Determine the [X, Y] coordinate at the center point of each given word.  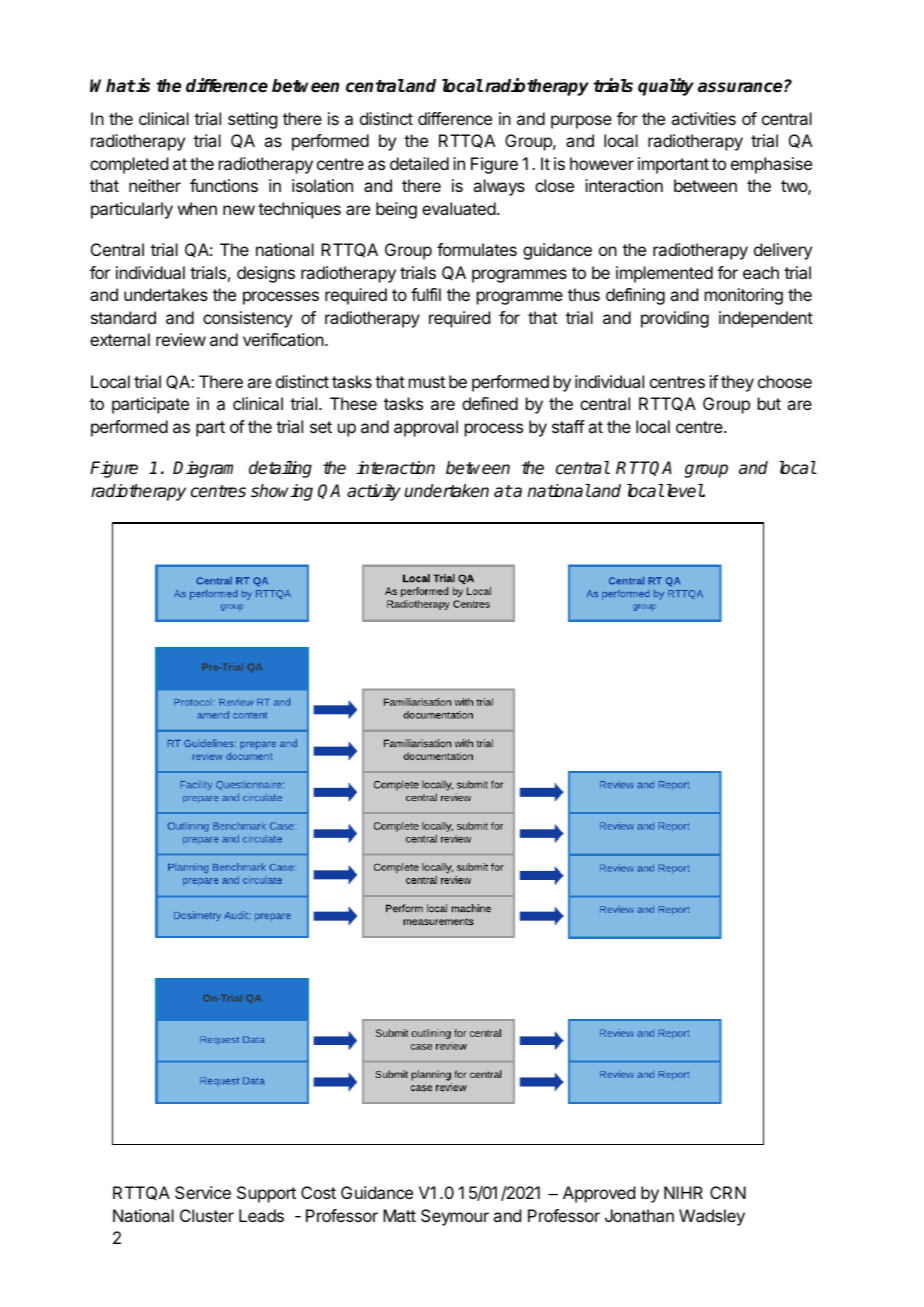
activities [703, 118]
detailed [419, 163]
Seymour [455, 1217]
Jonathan [639, 1215]
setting [252, 120]
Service [203, 1192]
